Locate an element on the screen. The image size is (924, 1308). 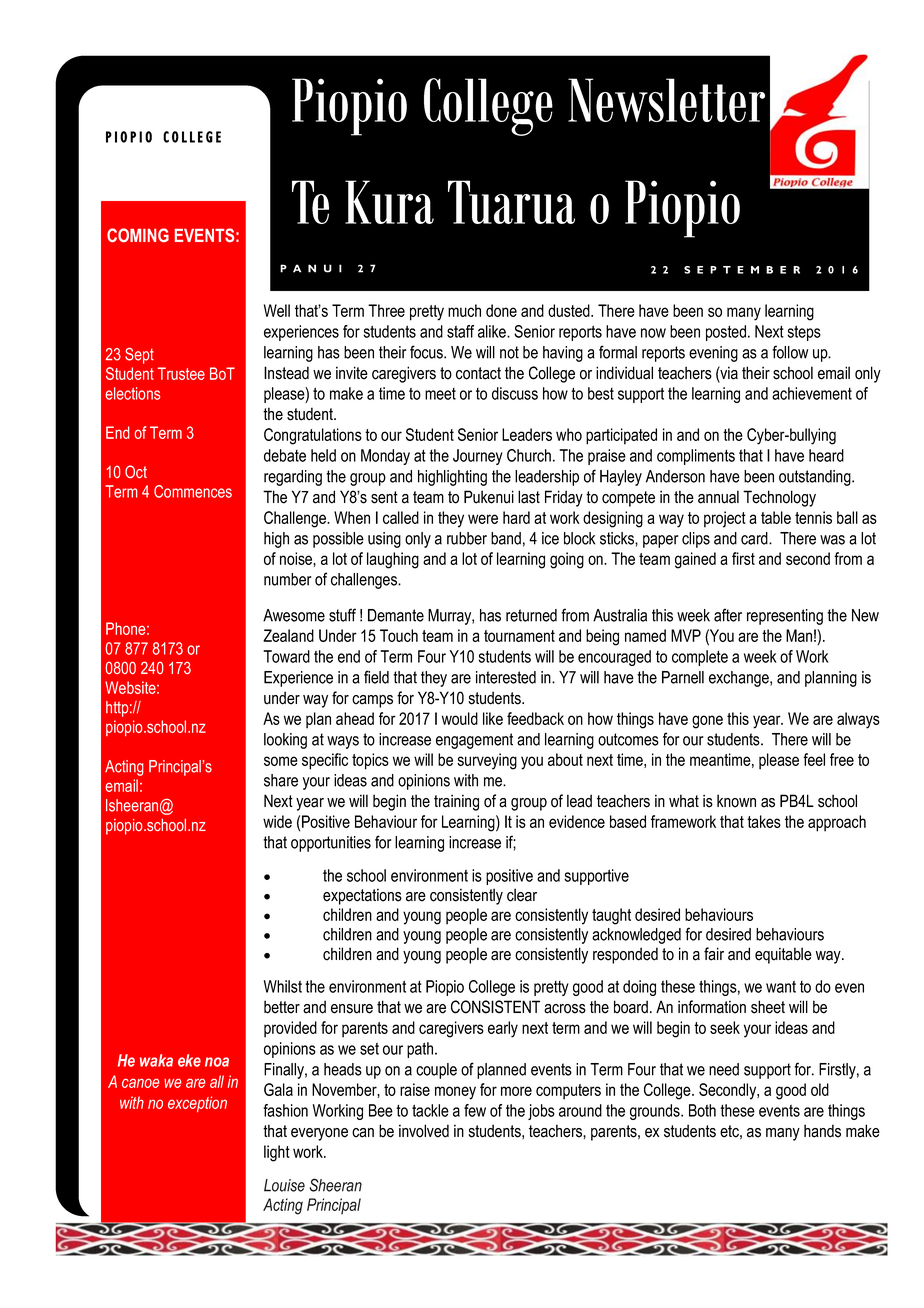
Commences is located at coordinates (193, 491).
